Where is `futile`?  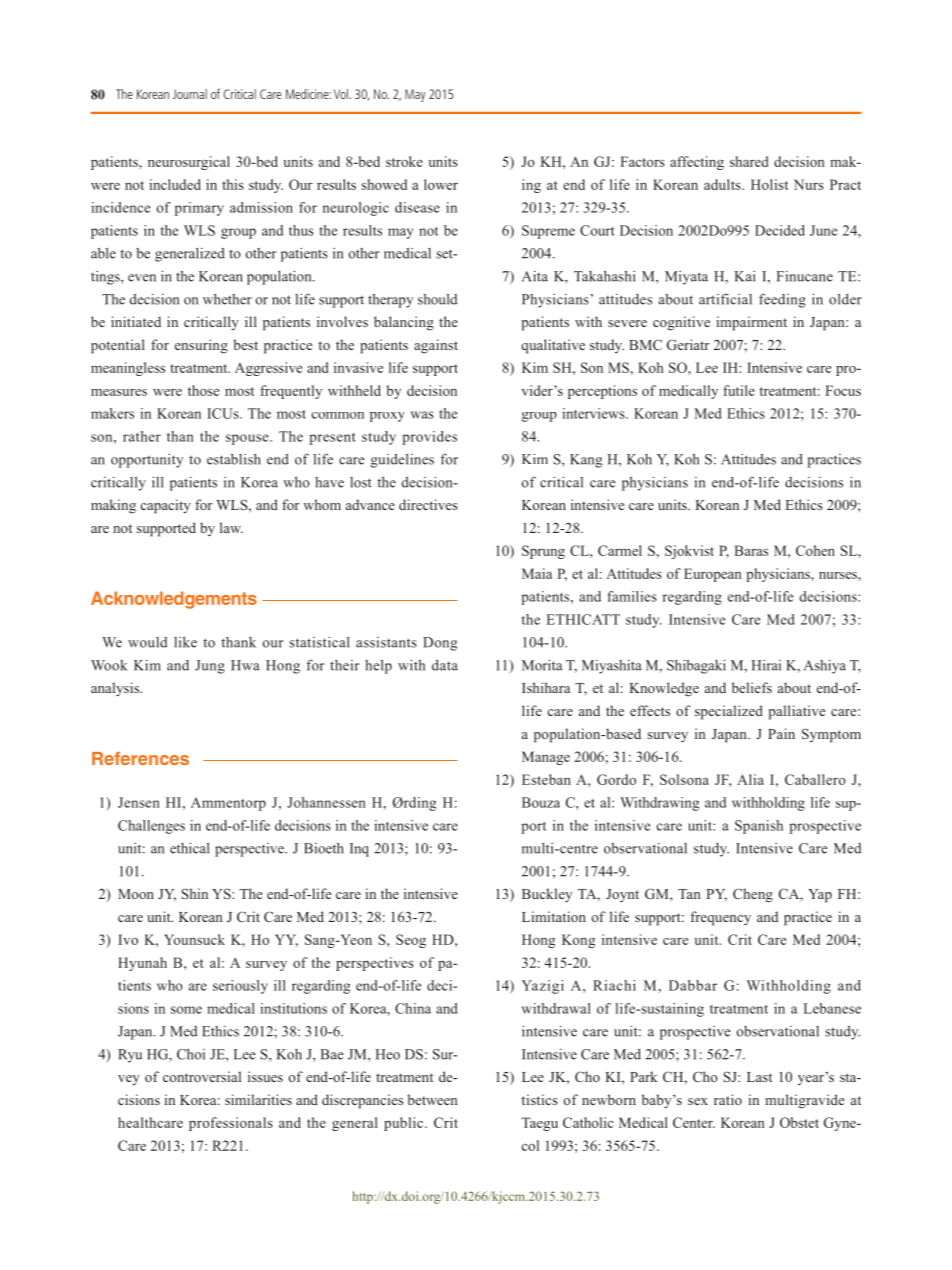
futile is located at coordinates (739, 390).
